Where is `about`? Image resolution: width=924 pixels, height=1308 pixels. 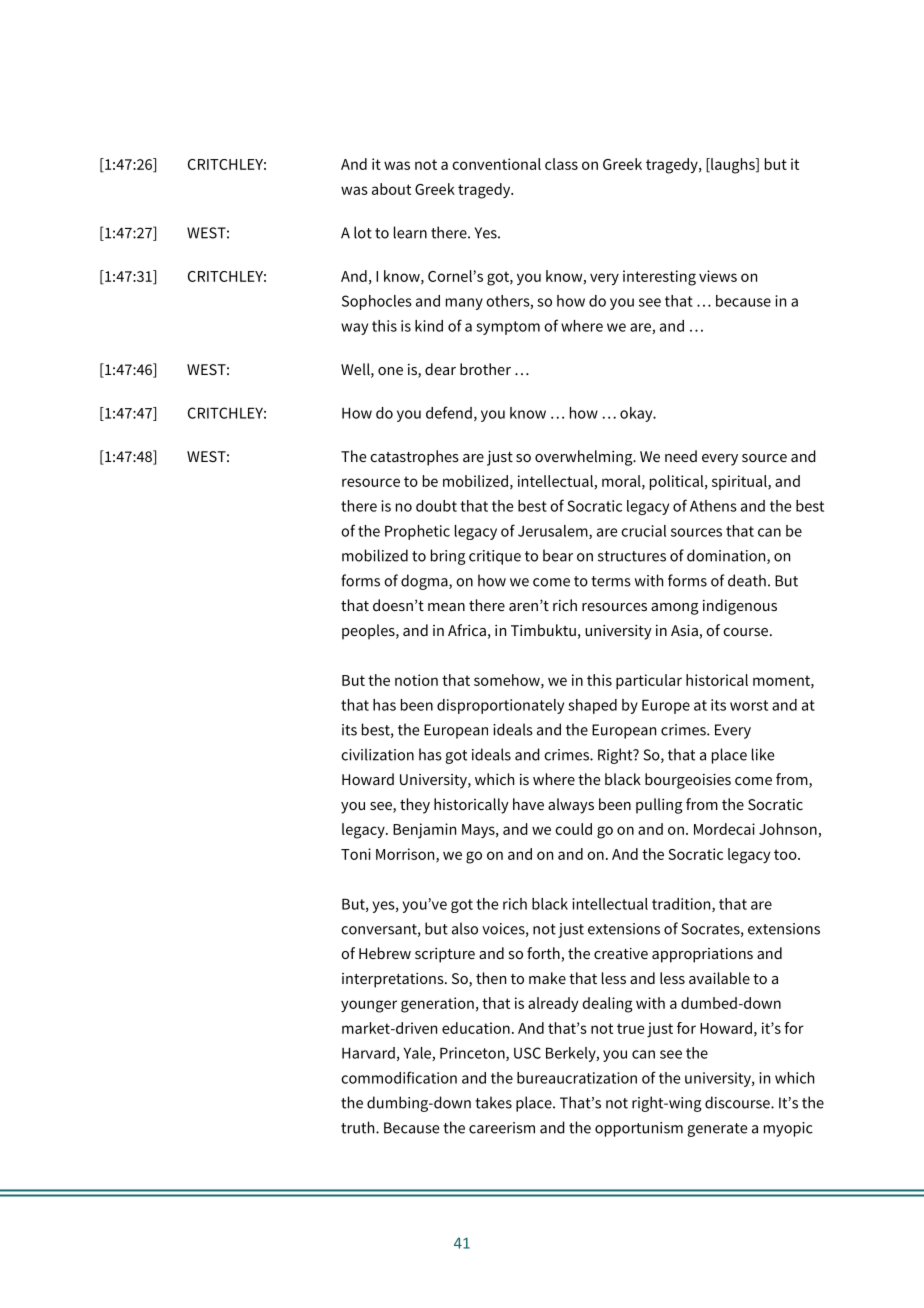
about is located at coordinates (391, 189).
